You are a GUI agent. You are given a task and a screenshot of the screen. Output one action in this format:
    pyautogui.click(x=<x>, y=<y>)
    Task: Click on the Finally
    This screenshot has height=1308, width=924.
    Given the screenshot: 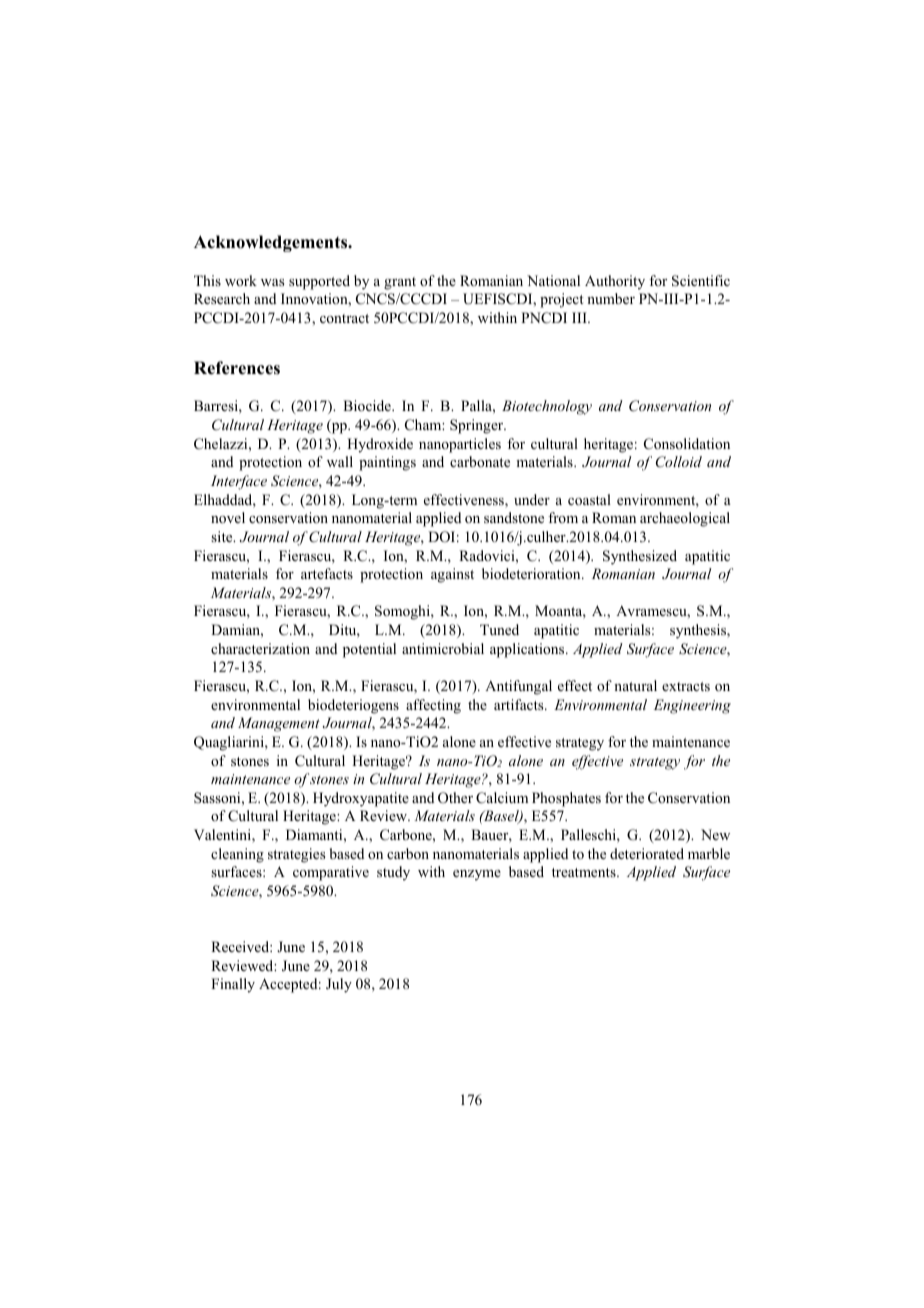 What is the action you would take?
    pyautogui.click(x=233, y=985)
